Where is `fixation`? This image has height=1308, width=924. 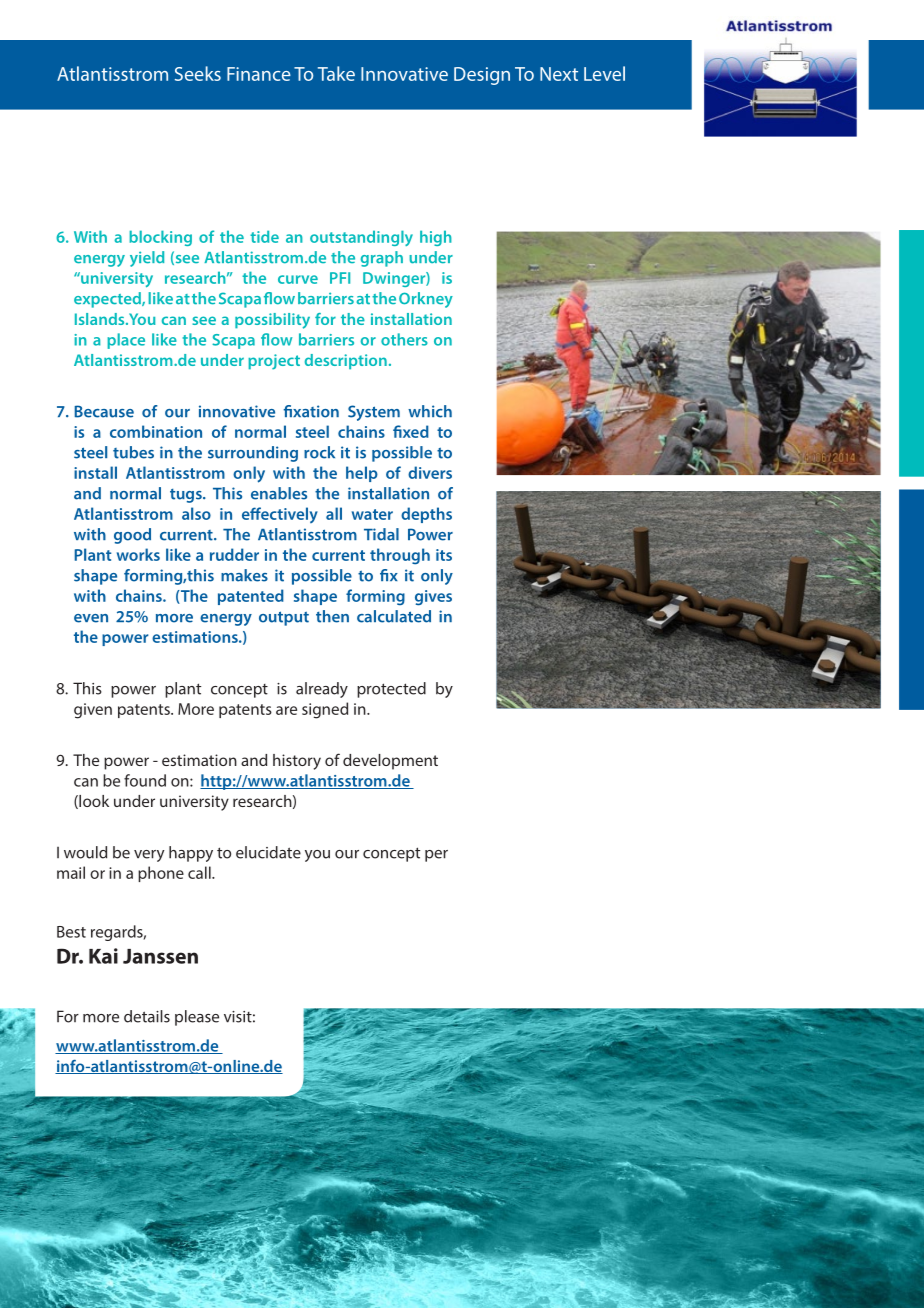
fixation is located at coordinates (311, 411).
